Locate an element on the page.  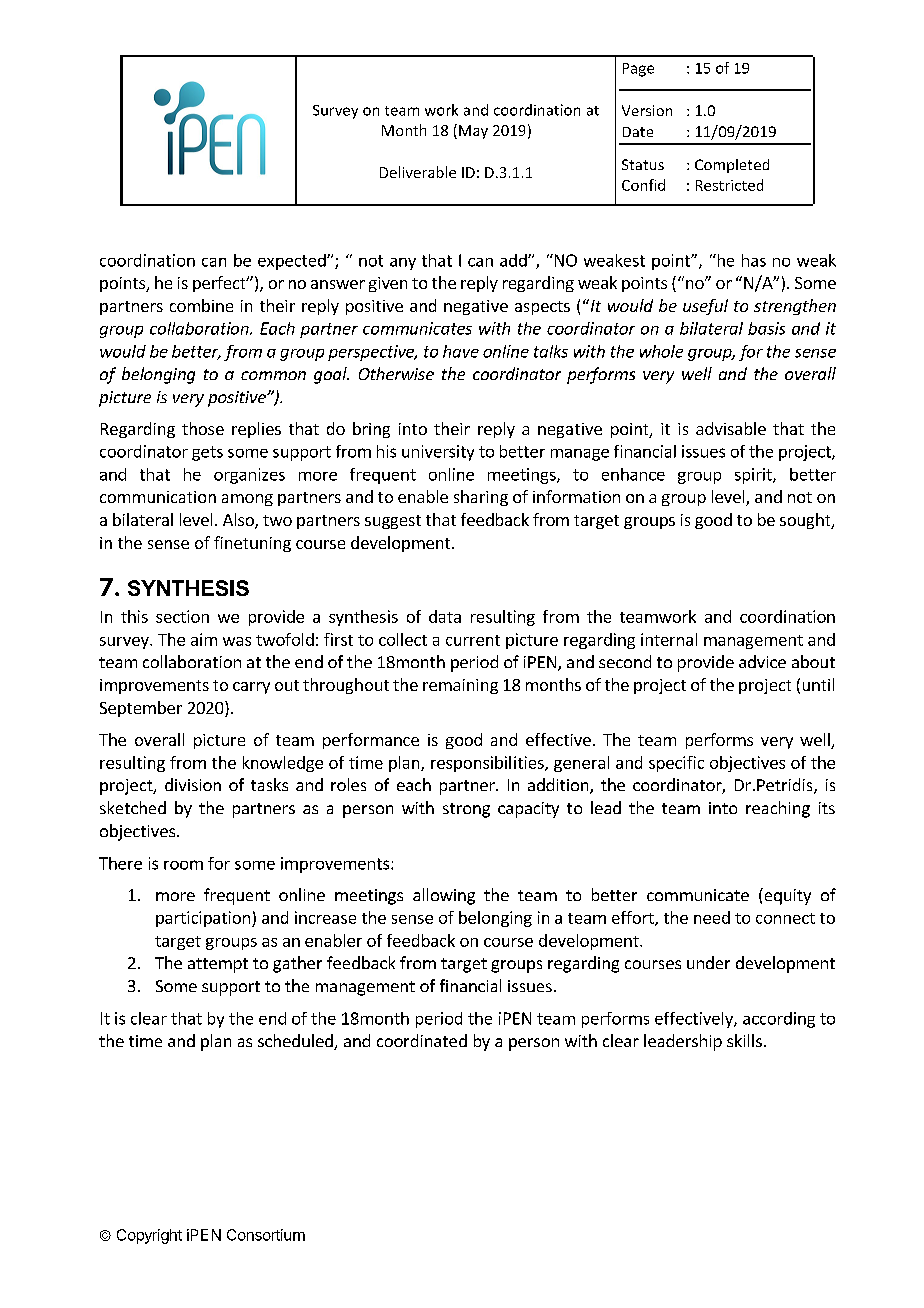
have is located at coordinates (461, 351).
